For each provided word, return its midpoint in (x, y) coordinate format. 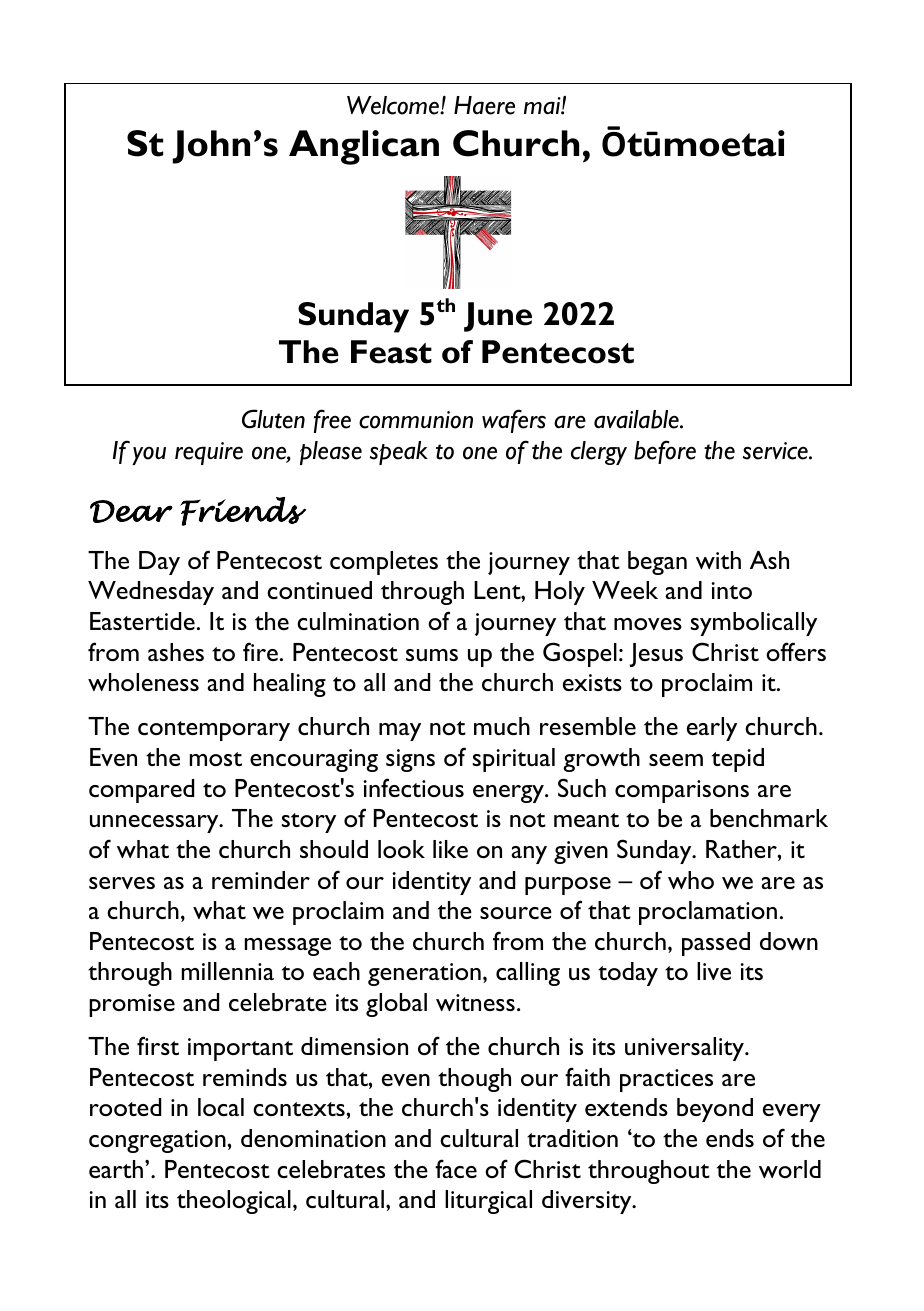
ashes (176, 652)
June (498, 317)
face (456, 1168)
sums (432, 655)
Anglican (364, 147)
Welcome (394, 105)
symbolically (754, 624)
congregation (158, 1141)
